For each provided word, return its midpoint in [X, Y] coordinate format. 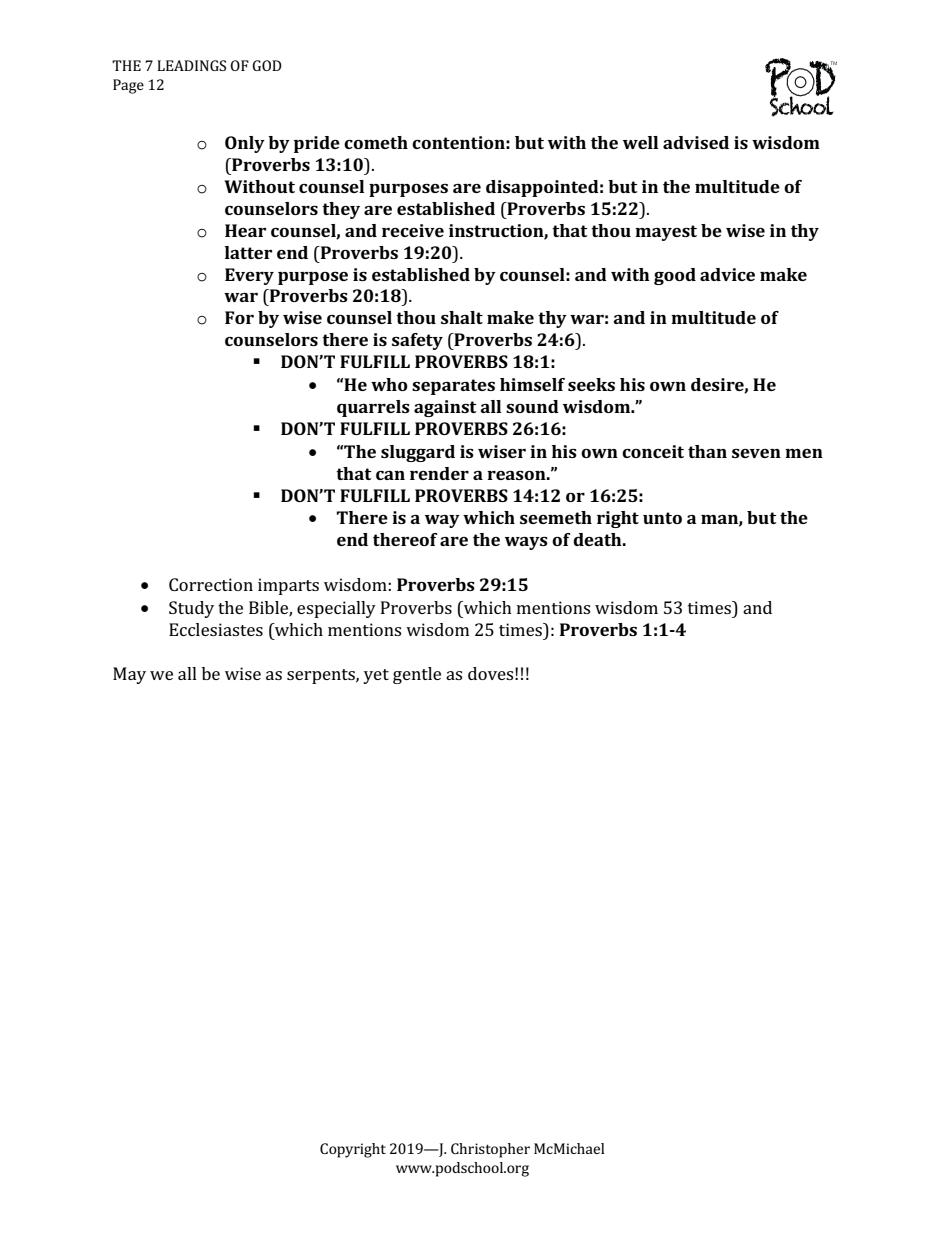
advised [696, 142]
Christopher [490, 1150]
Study [191, 609]
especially [336, 609]
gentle [417, 675]
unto [662, 518]
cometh [376, 142]
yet [376, 676]
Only [245, 144]
